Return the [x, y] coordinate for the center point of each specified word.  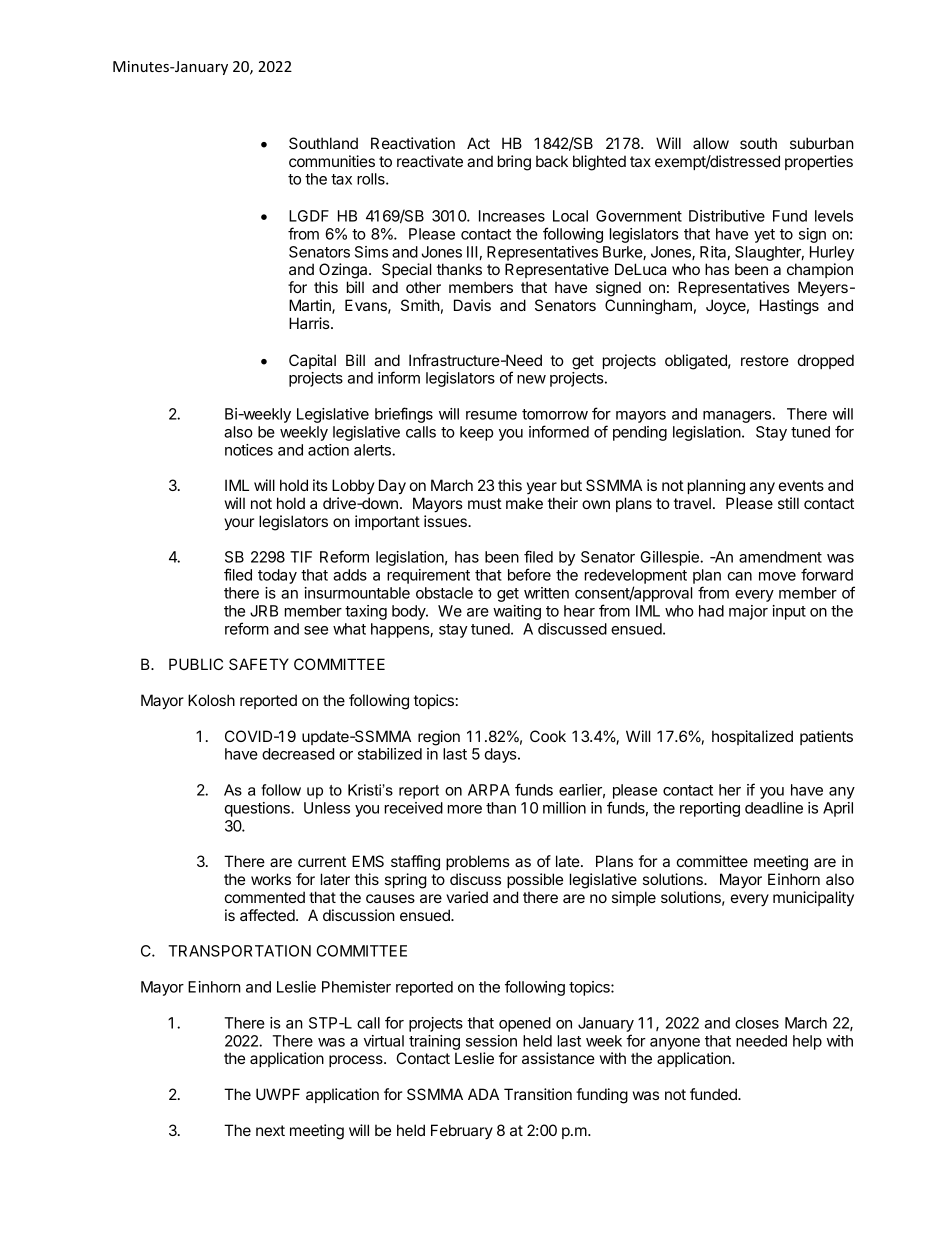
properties [819, 162]
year [542, 488]
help [807, 1042]
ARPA [489, 790]
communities [332, 161]
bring [514, 163]
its [320, 485]
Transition [538, 1094]
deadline [774, 808]
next [270, 1130]
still [788, 503]
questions [258, 809]
